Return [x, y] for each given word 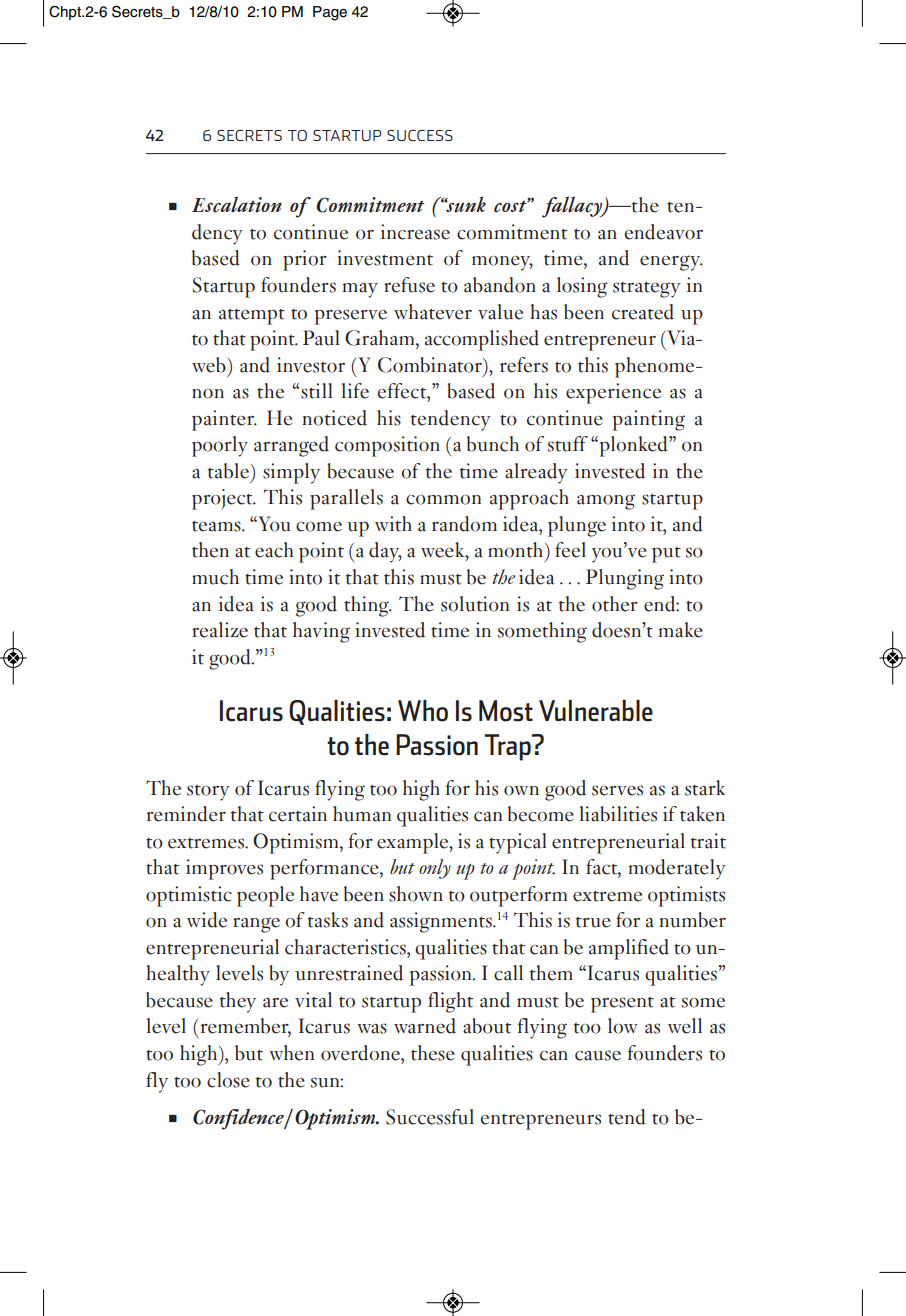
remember [246, 1027]
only [435, 869]
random [464, 524]
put [666, 555]
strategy [647, 290]
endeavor [663, 232]
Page [330, 13]
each [274, 550]
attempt [252, 317]
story [208, 793]
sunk [465, 204]
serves [617, 790]
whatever [433, 312]
